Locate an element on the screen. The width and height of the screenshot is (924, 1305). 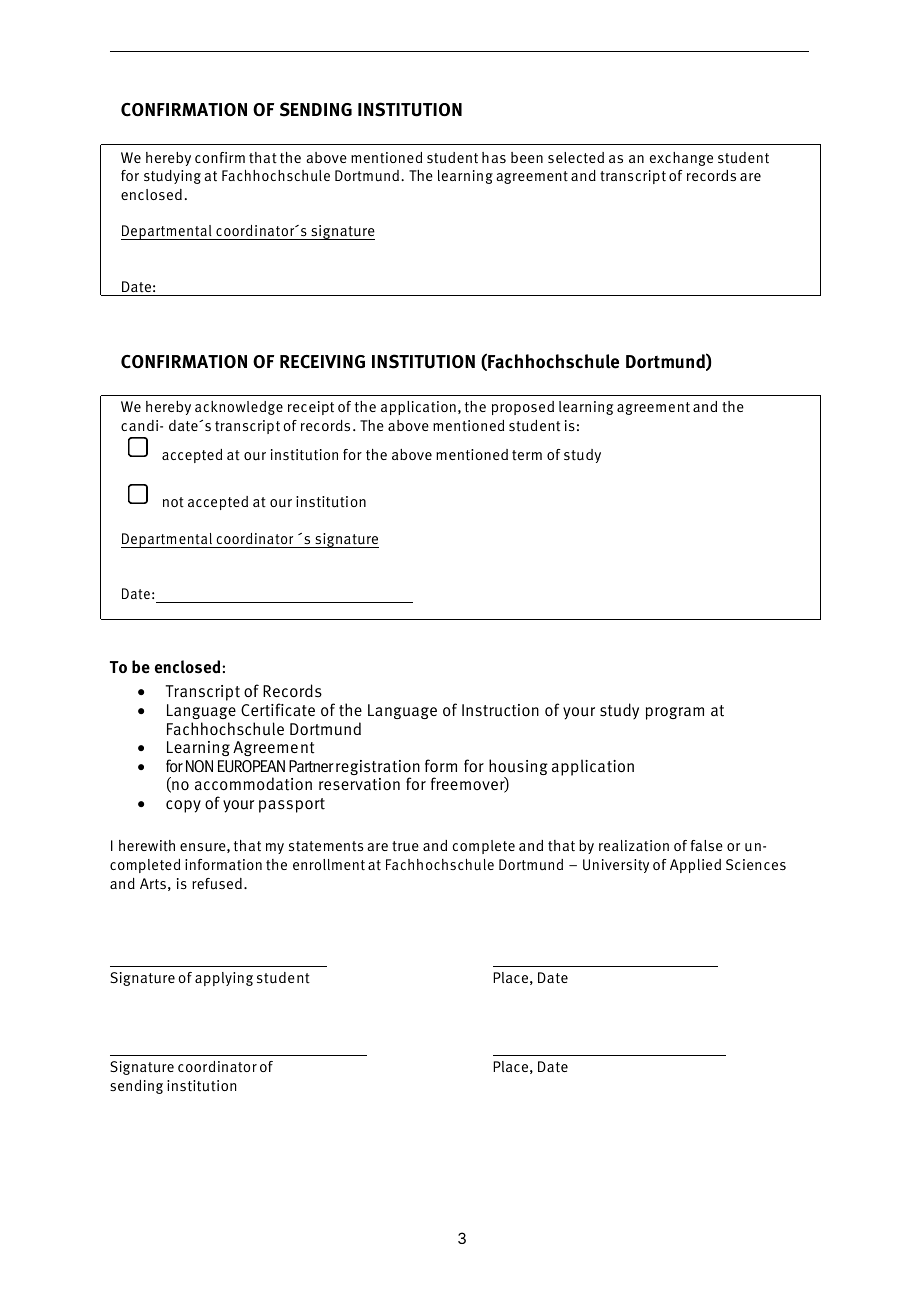
program is located at coordinates (675, 713).
